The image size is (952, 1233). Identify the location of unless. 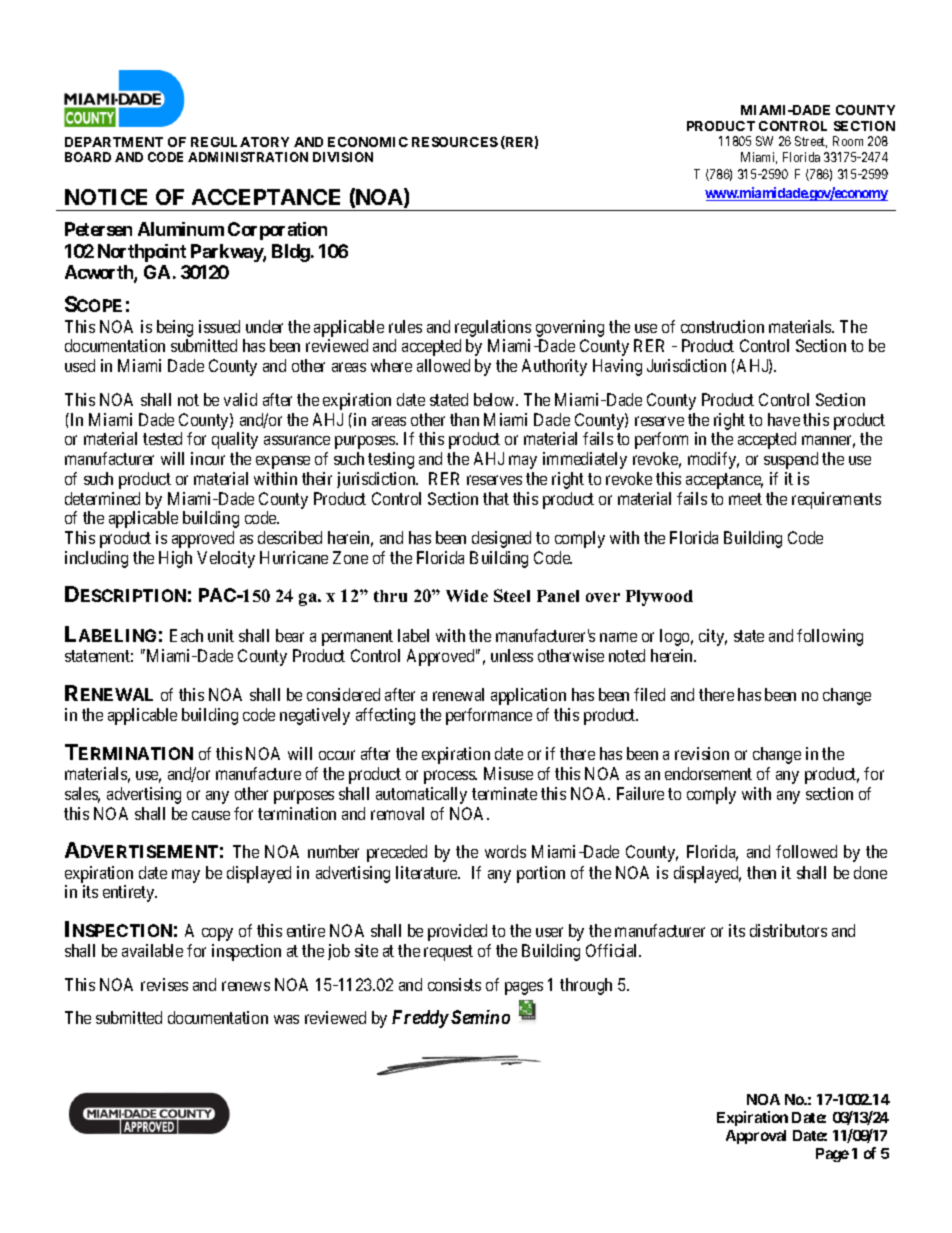
(512, 655).
